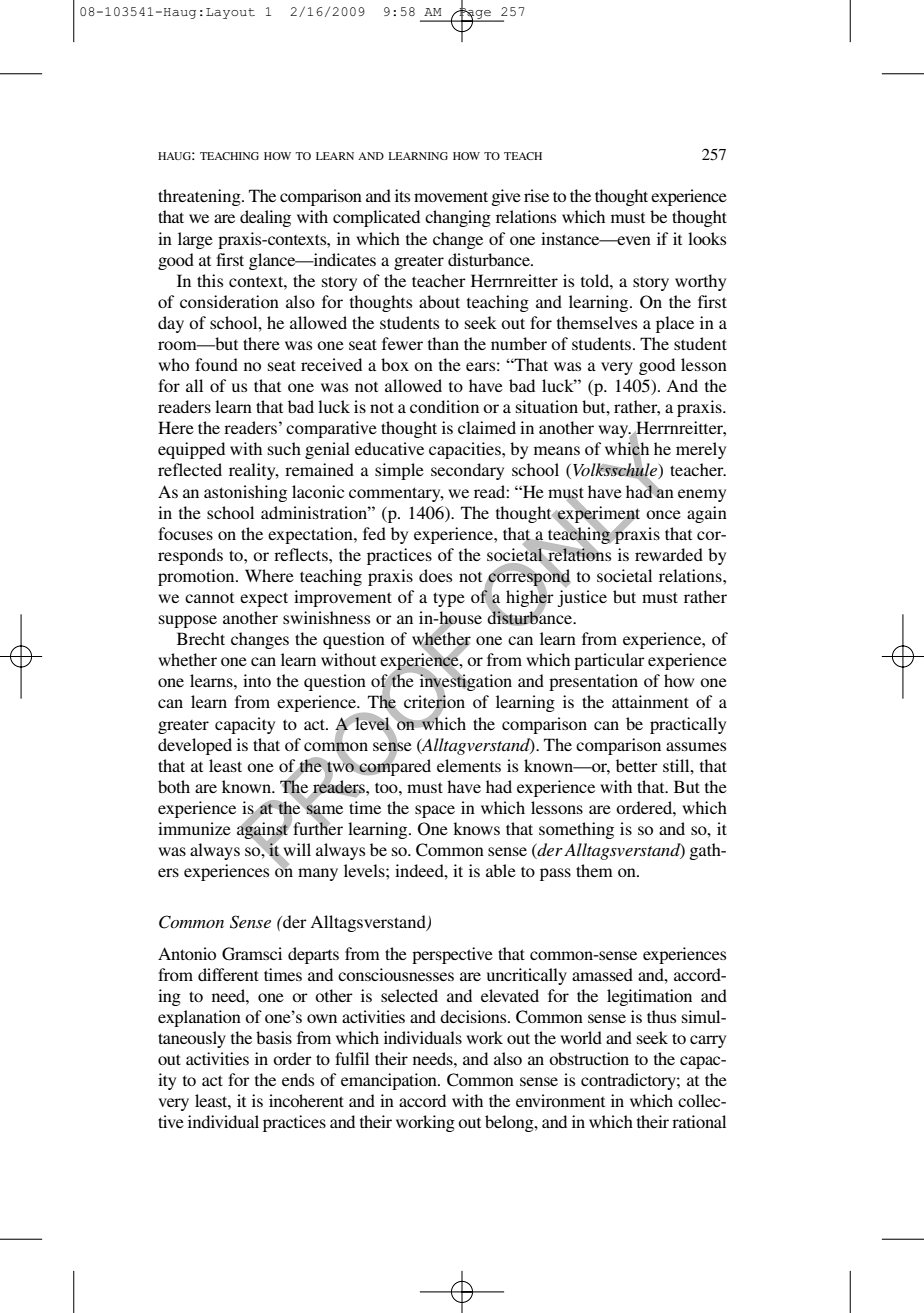 The width and height of the document is (924, 1313). What do you see at coordinates (458, 218) in the document?
I see `changing` at bounding box center [458, 218].
